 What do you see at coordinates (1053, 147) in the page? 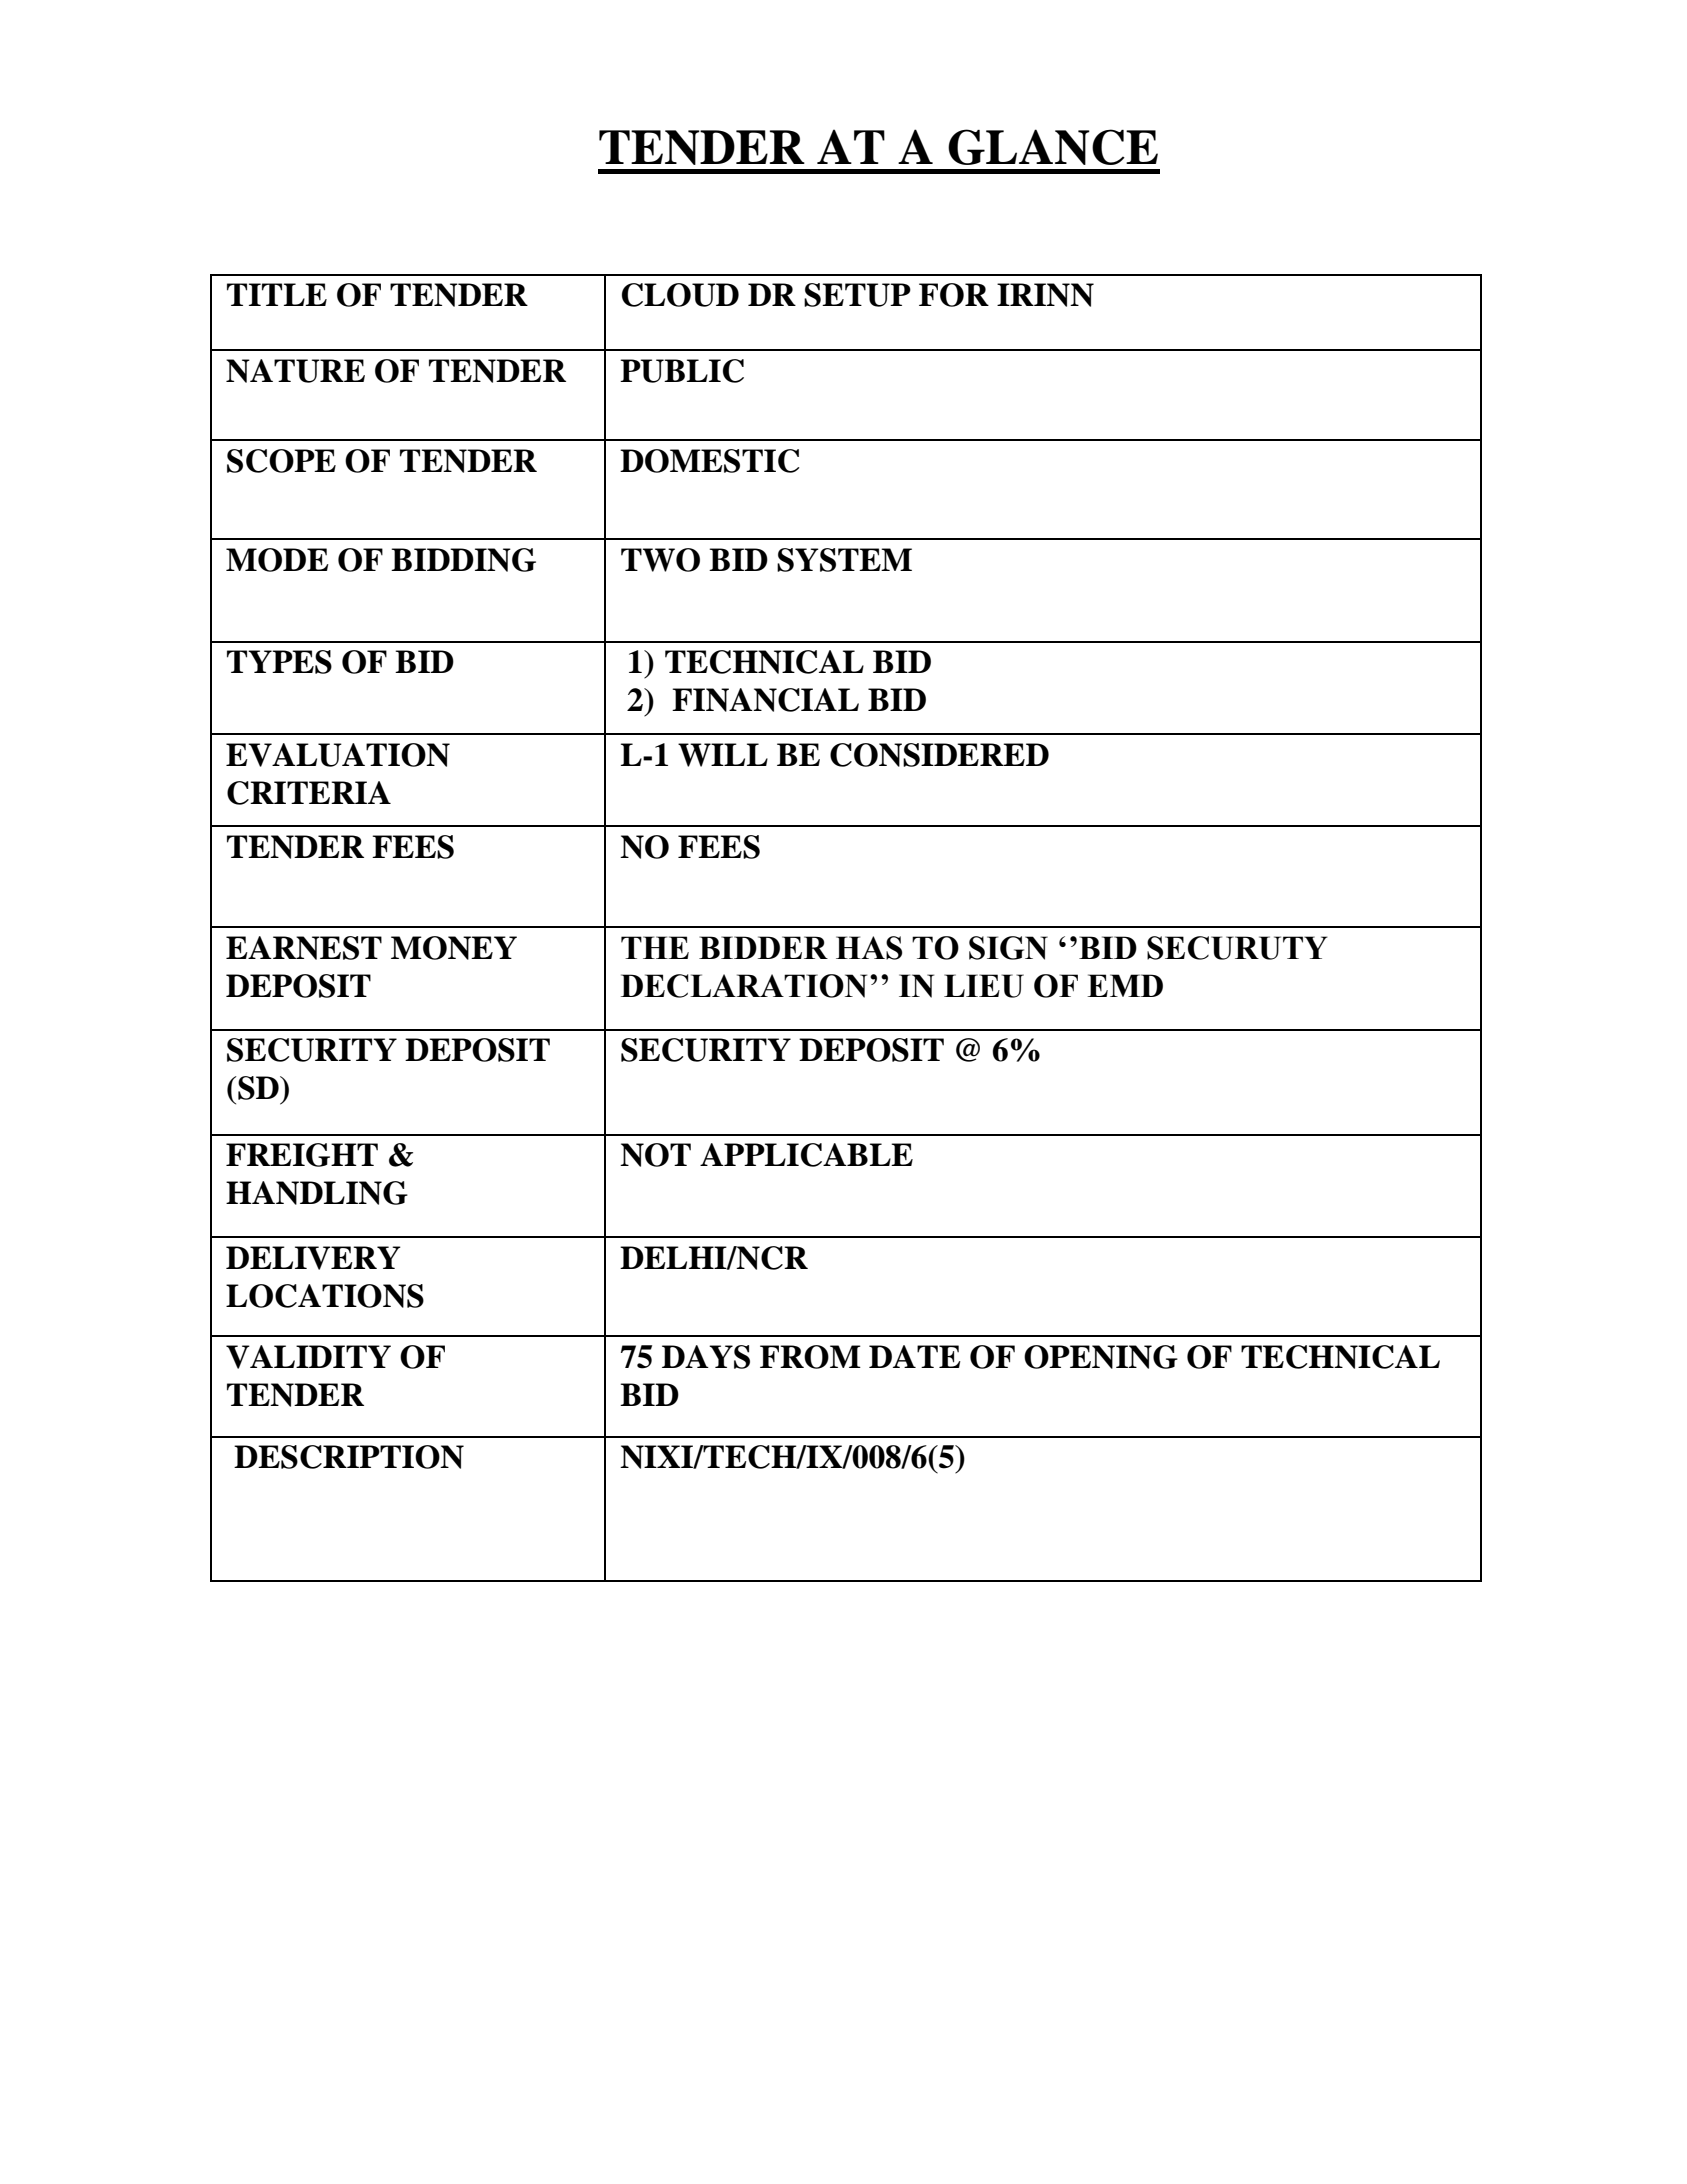
I see `GLANCE` at bounding box center [1053, 147].
